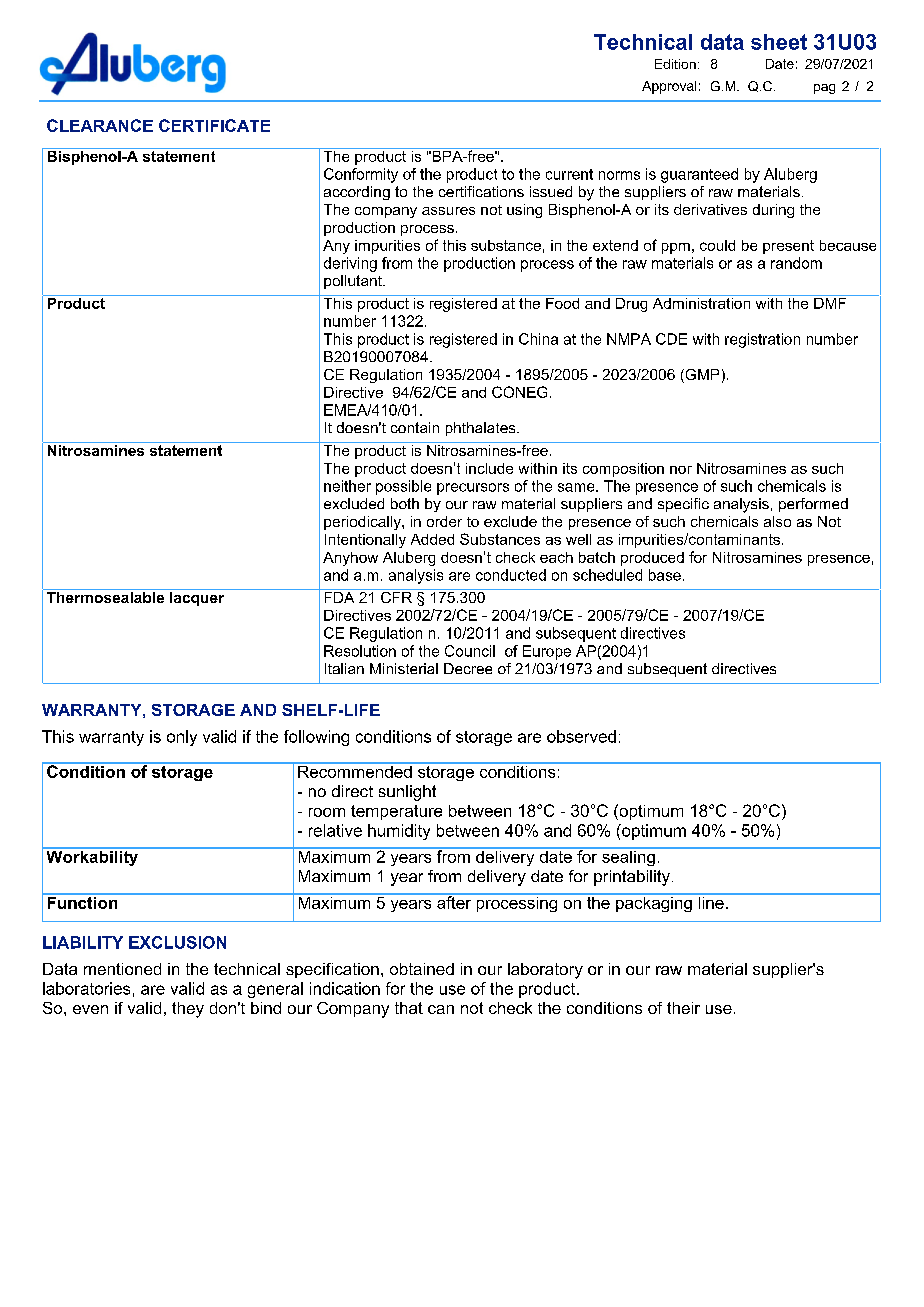 The image size is (924, 1307). Describe the element at coordinates (182, 738) in the document. I see `only` at that location.
